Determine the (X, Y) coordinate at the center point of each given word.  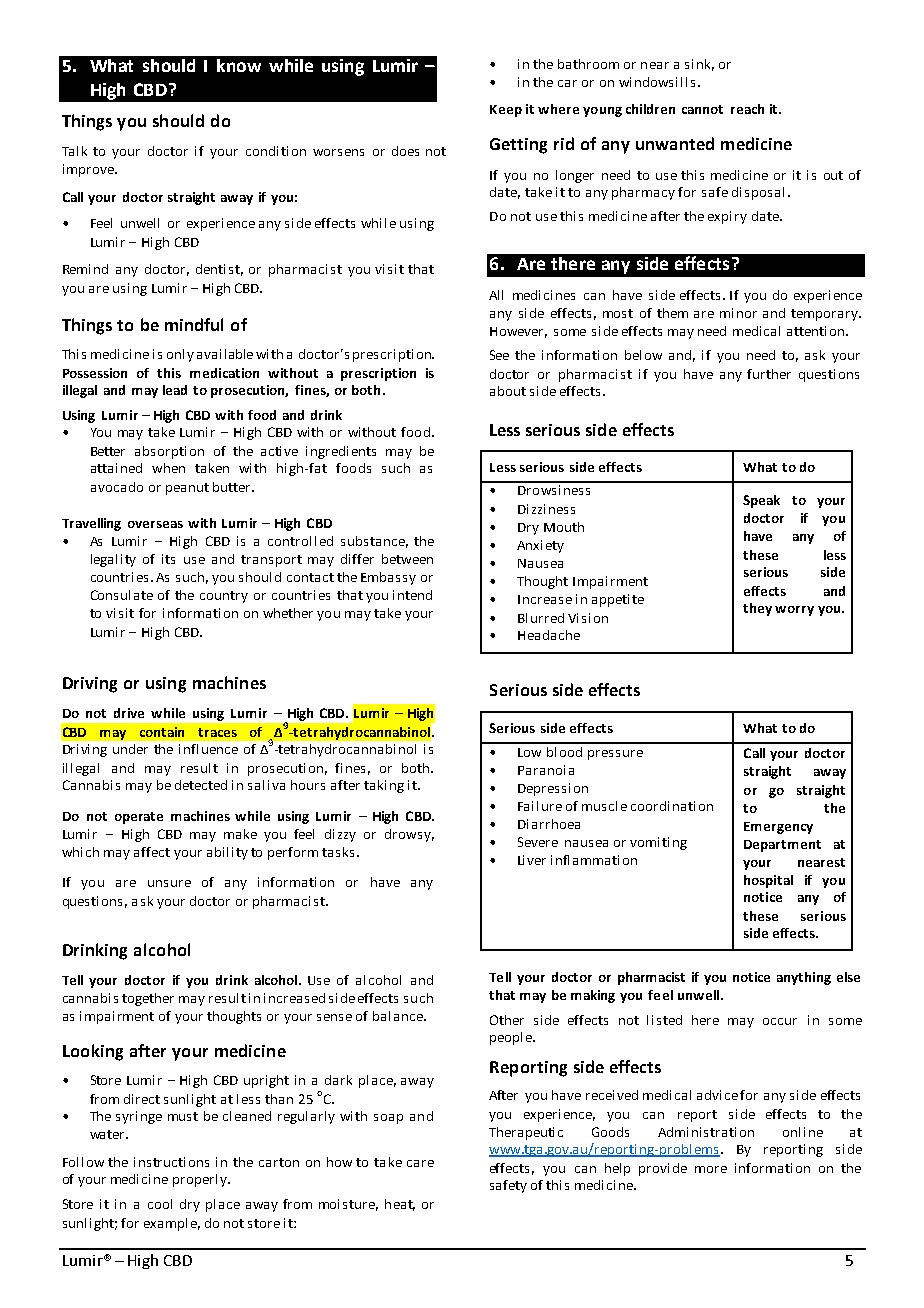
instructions (171, 1162)
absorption (169, 452)
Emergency (778, 828)
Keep (506, 111)
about (508, 391)
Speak (761, 501)
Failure (540, 806)
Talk (74, 151)
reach (747, 109)
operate (139, 818)
